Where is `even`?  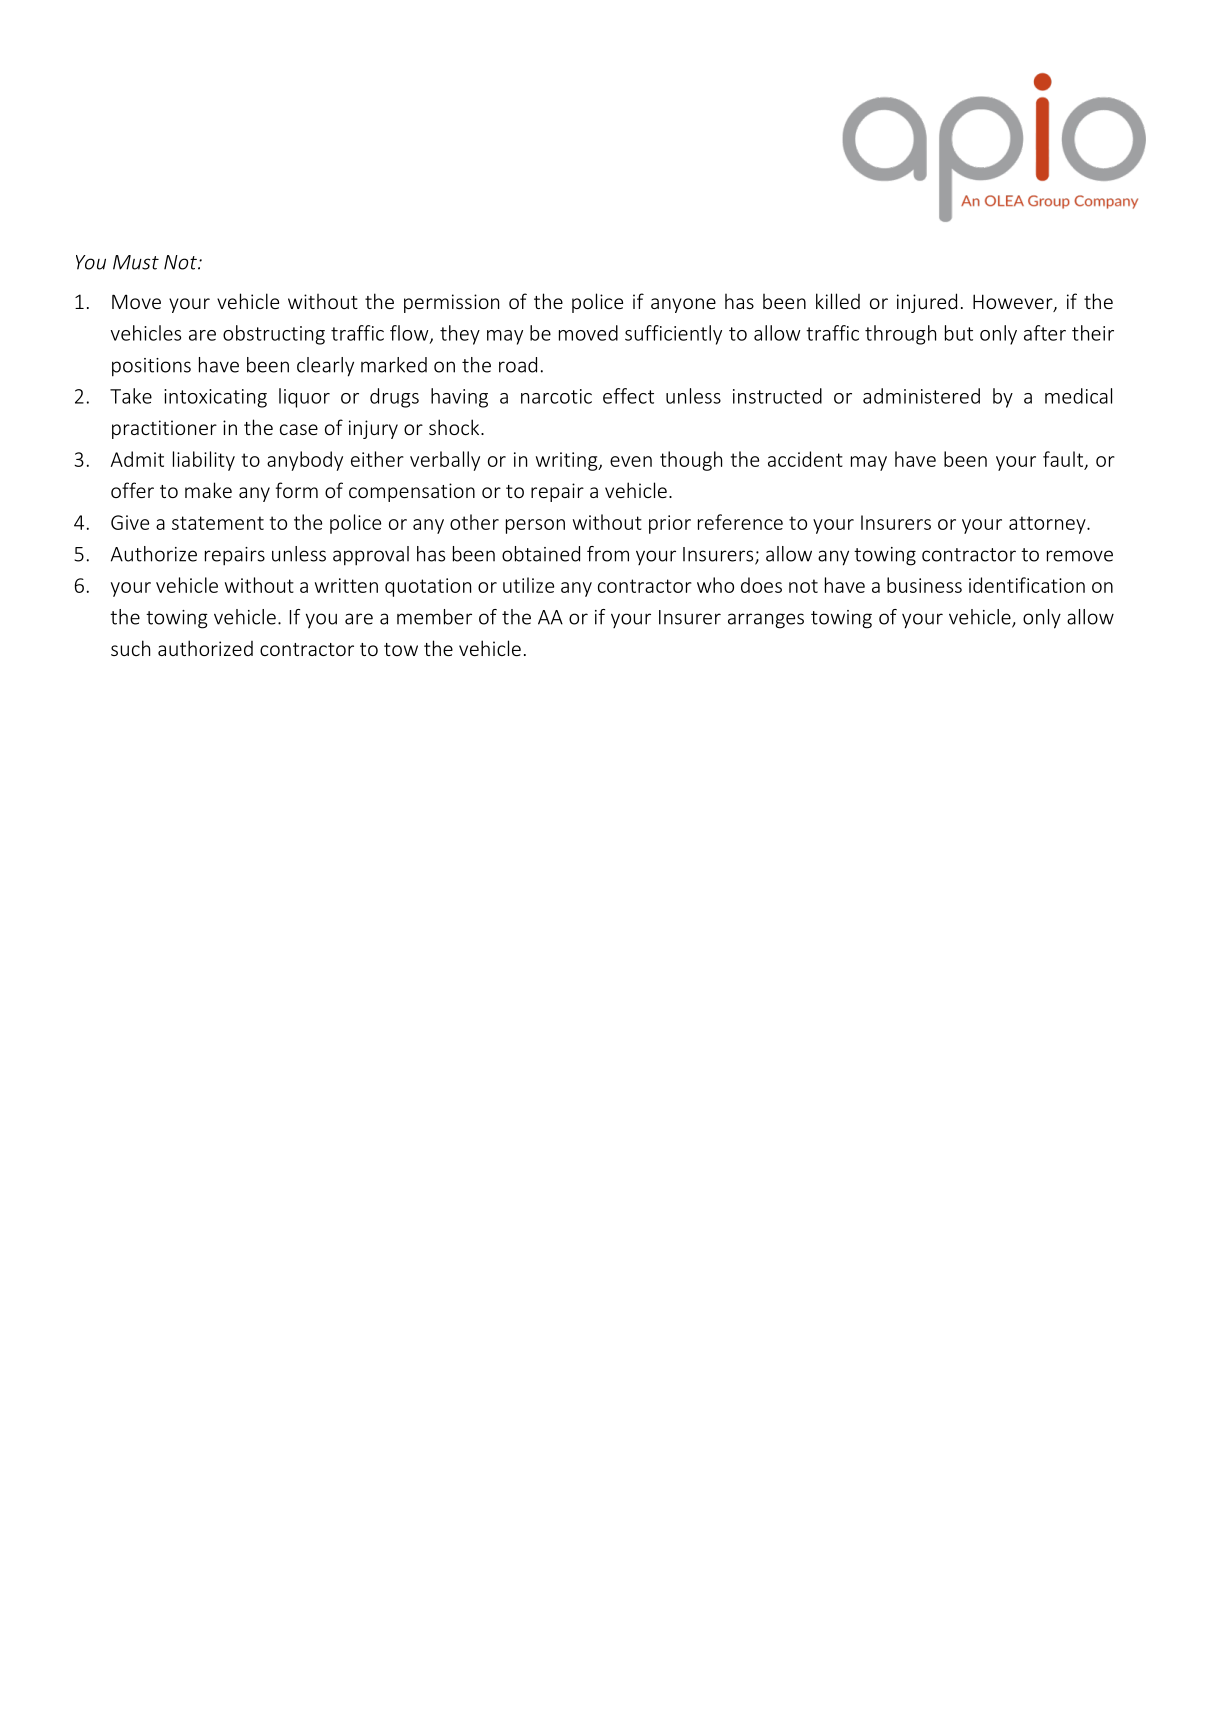 even is located at coordinates (631, 461).
